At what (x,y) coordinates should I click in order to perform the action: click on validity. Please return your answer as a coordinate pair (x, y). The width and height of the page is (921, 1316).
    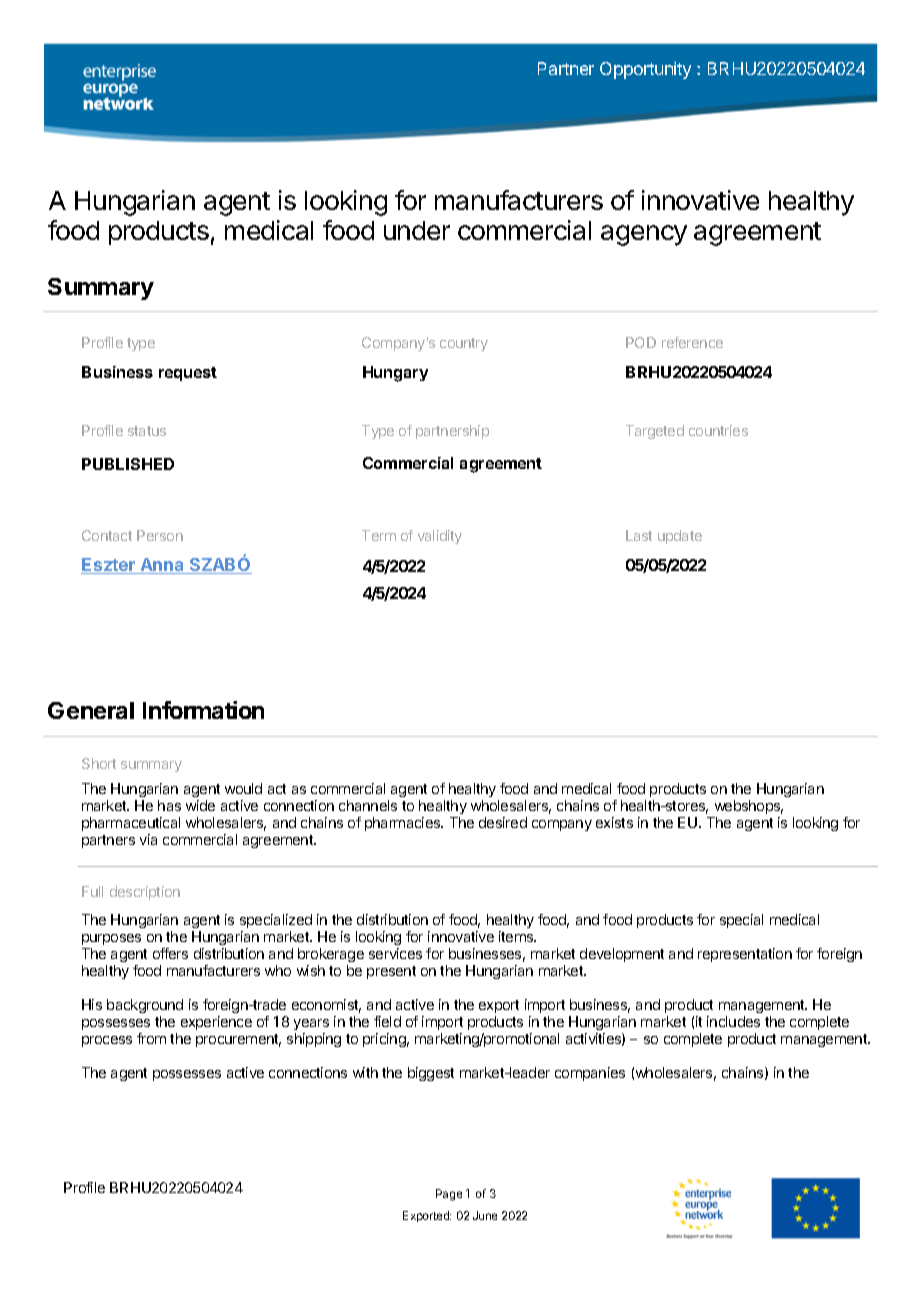
    Looking at the image, I should click on (440, 537).
